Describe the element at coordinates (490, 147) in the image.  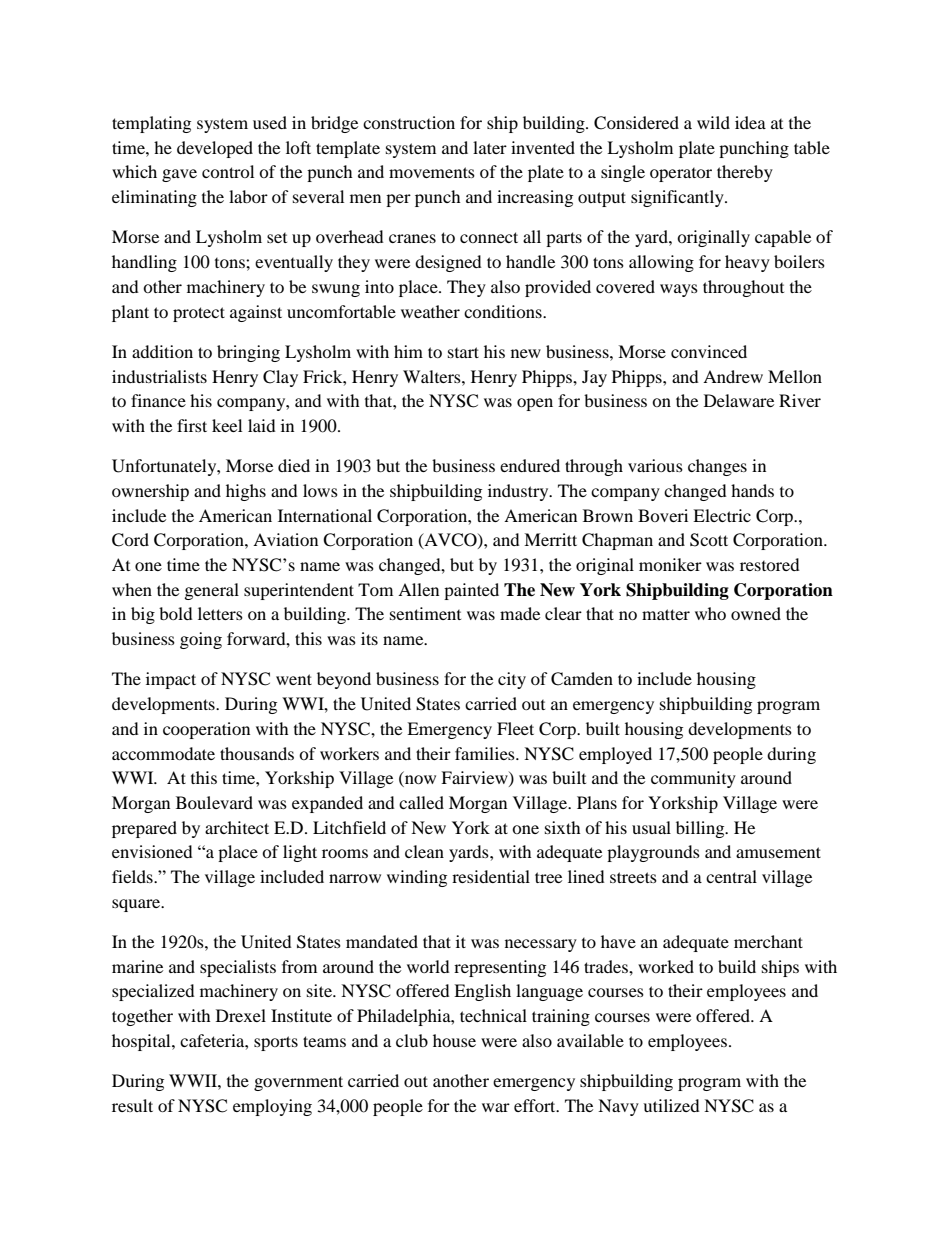
I see `later` at that location.
